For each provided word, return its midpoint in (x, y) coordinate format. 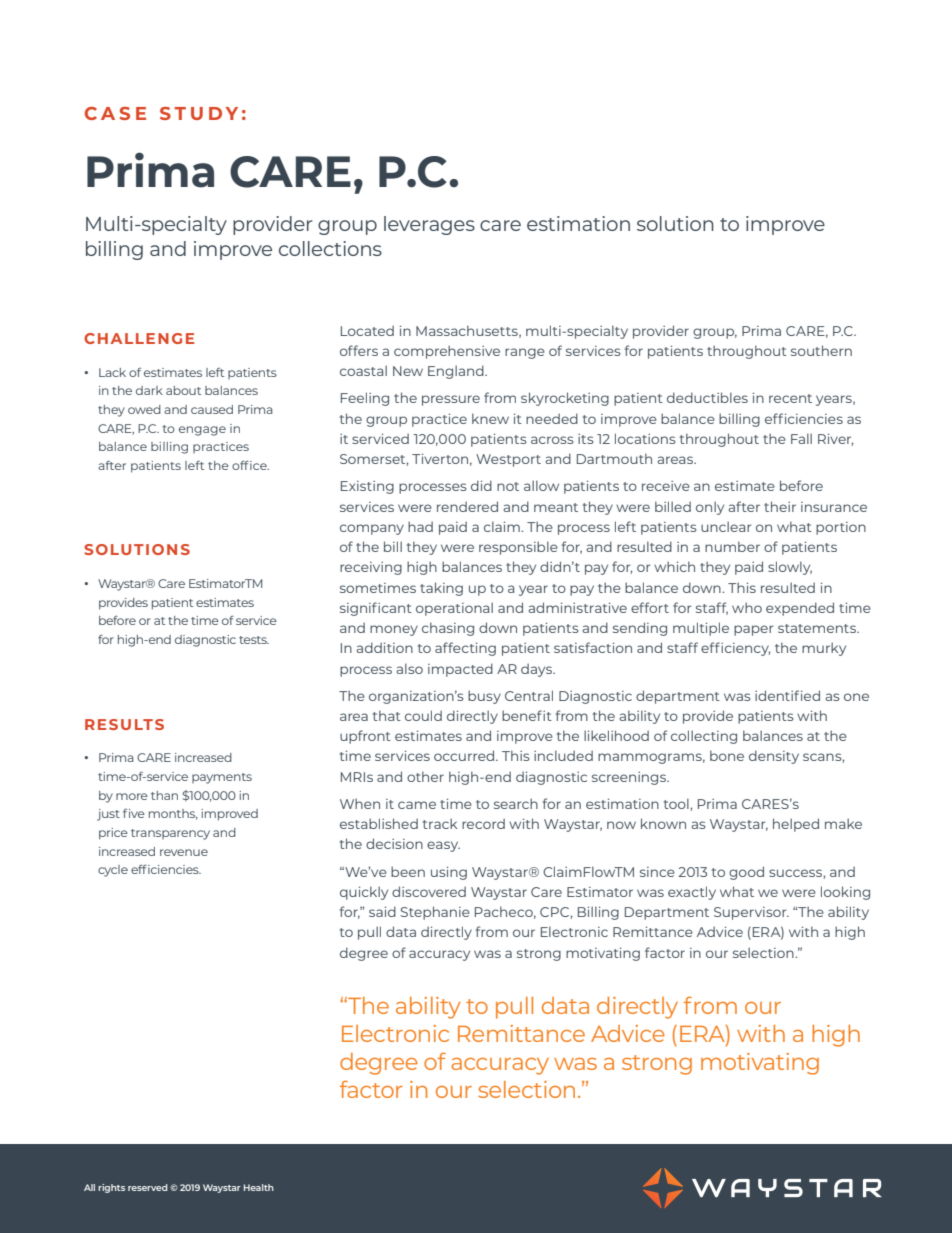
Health (259, 1187)
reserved (148, 1187)
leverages (429, 225)
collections (330, 248)
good (746, 873)
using (449, 873)
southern (821, 350)
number (732, 546)
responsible (518, 548)
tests (254, 640)
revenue (184, 852)
